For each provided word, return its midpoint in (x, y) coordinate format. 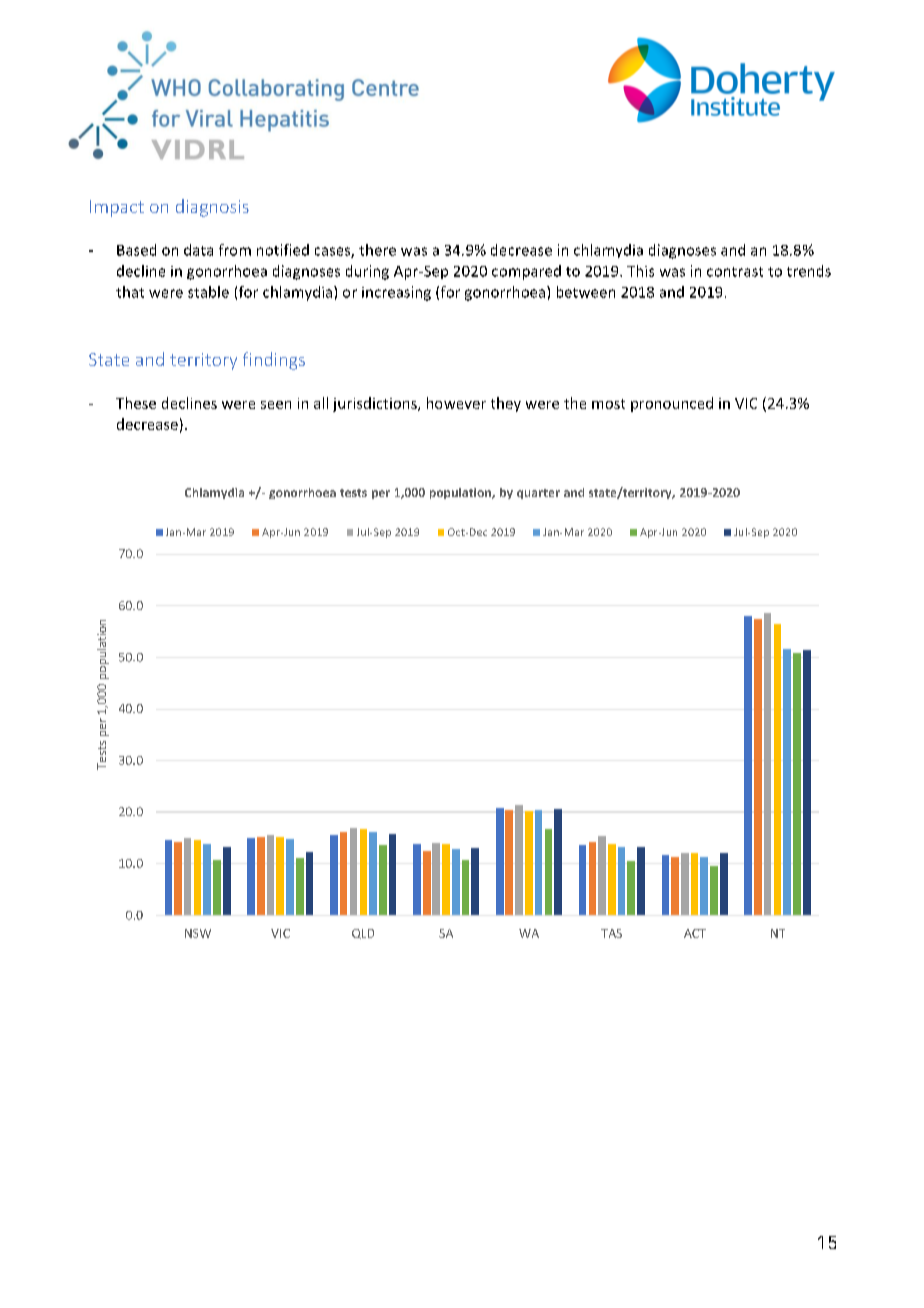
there (377, 250)
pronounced (672, 404)
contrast (735, 272)
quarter (538, 494)
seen (276, 405)
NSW (198, 933)
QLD (363, 934)
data (198, 250)
